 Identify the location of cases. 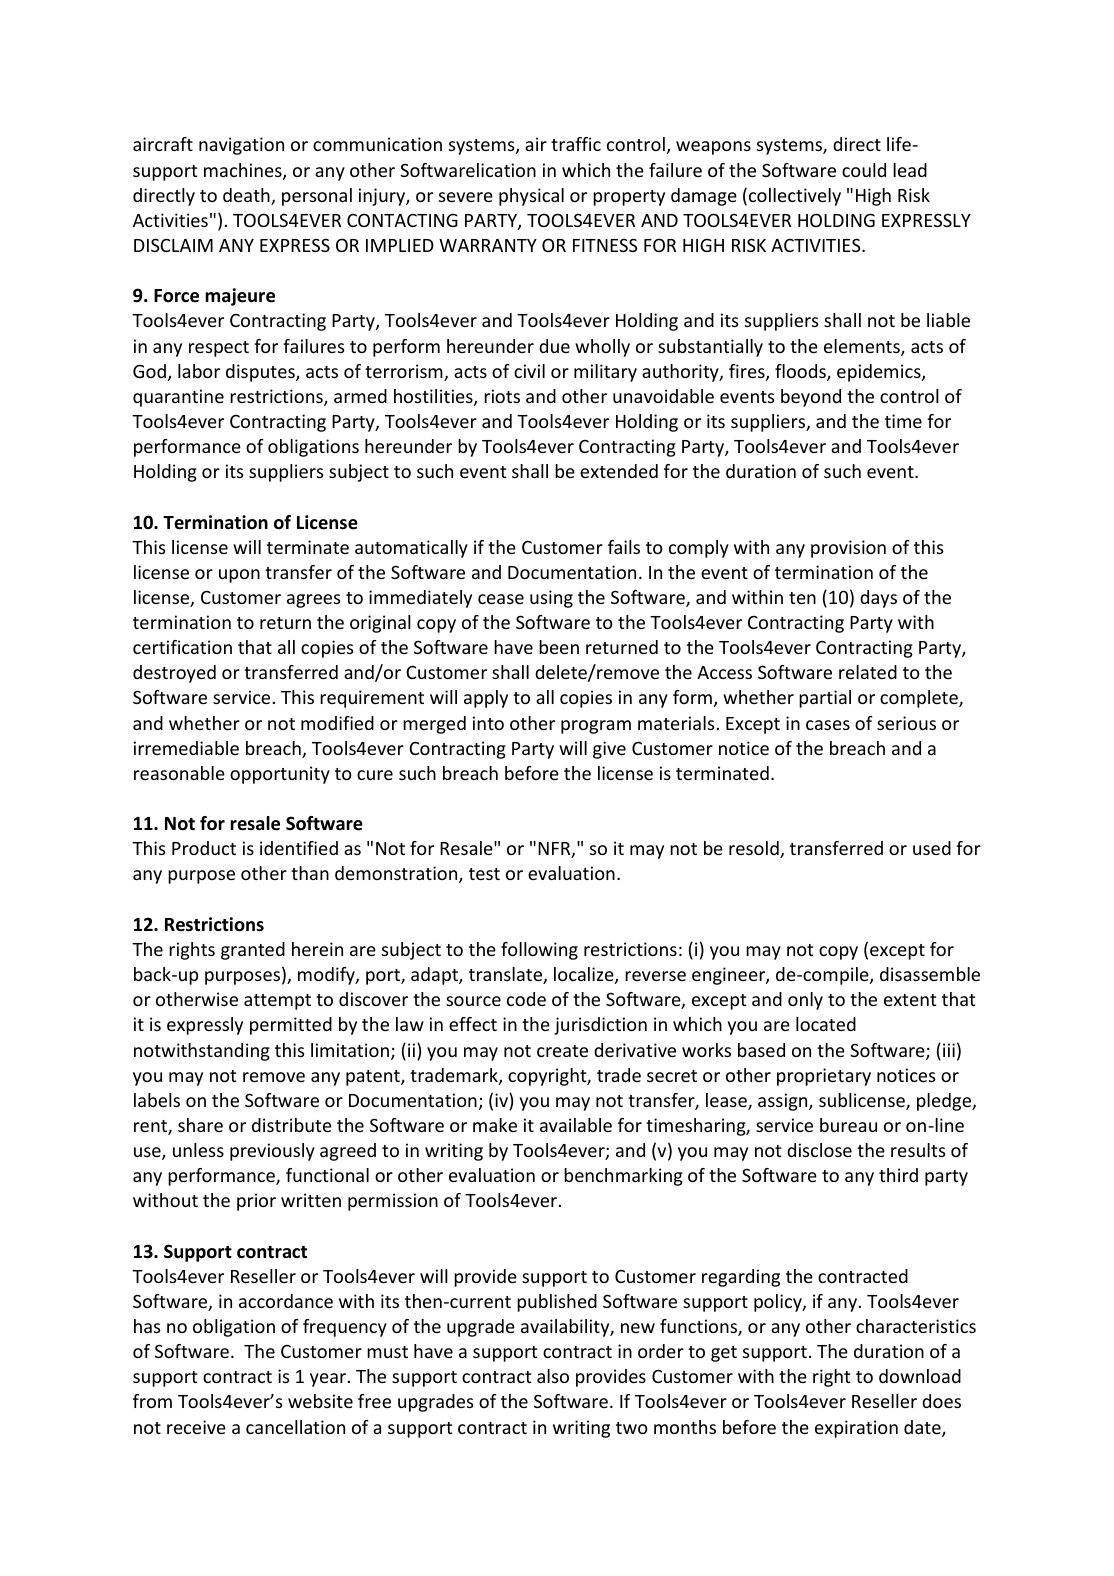
(828, 725).
